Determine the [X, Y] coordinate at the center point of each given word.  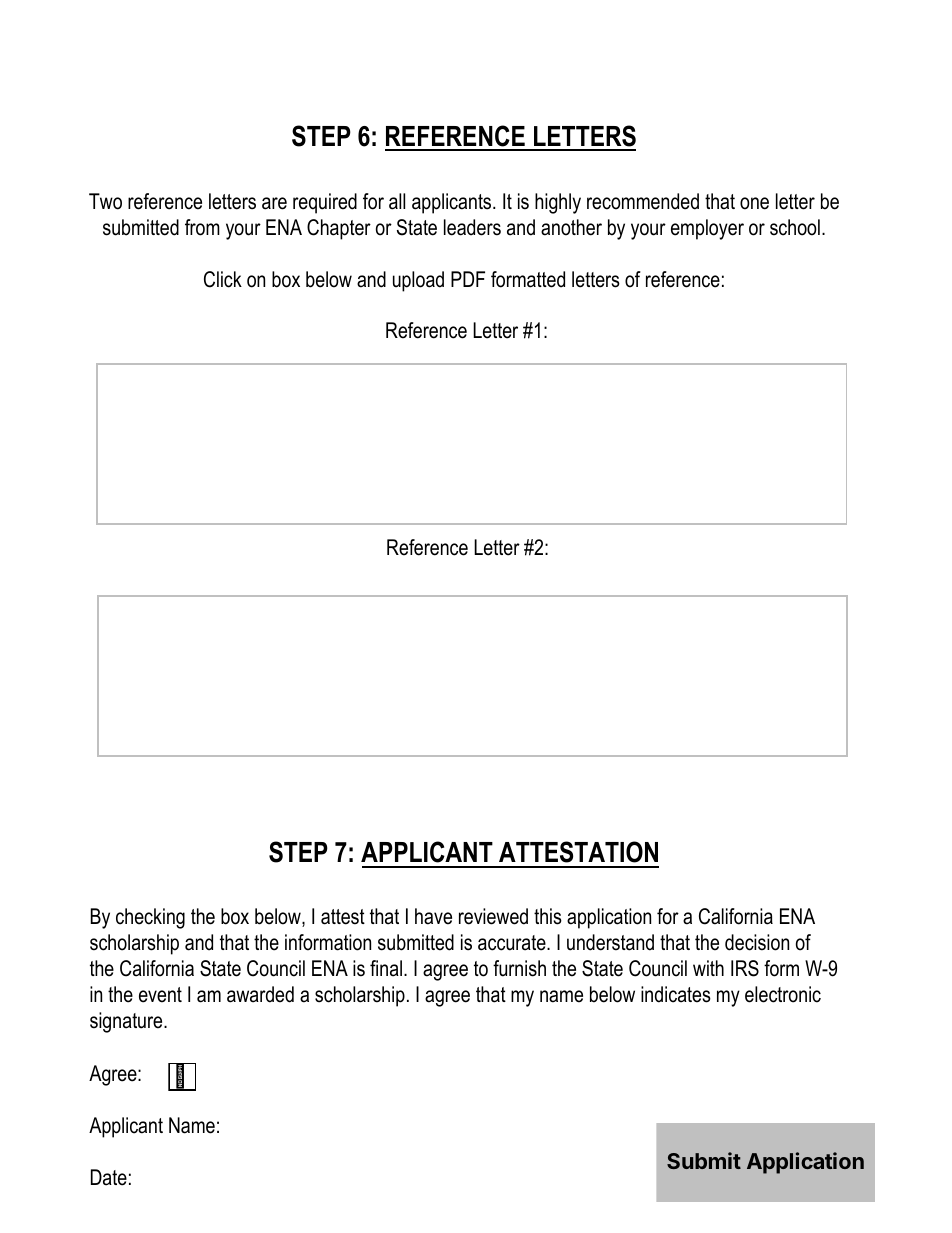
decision [757, 942]
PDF [468, 279]
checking [150, 918]
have [433, 916]
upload [418, 281]
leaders [472, 227]
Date [109, 1177]
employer [707, 229]
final [386, 968]
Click [223, 279]
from [202, 227]
